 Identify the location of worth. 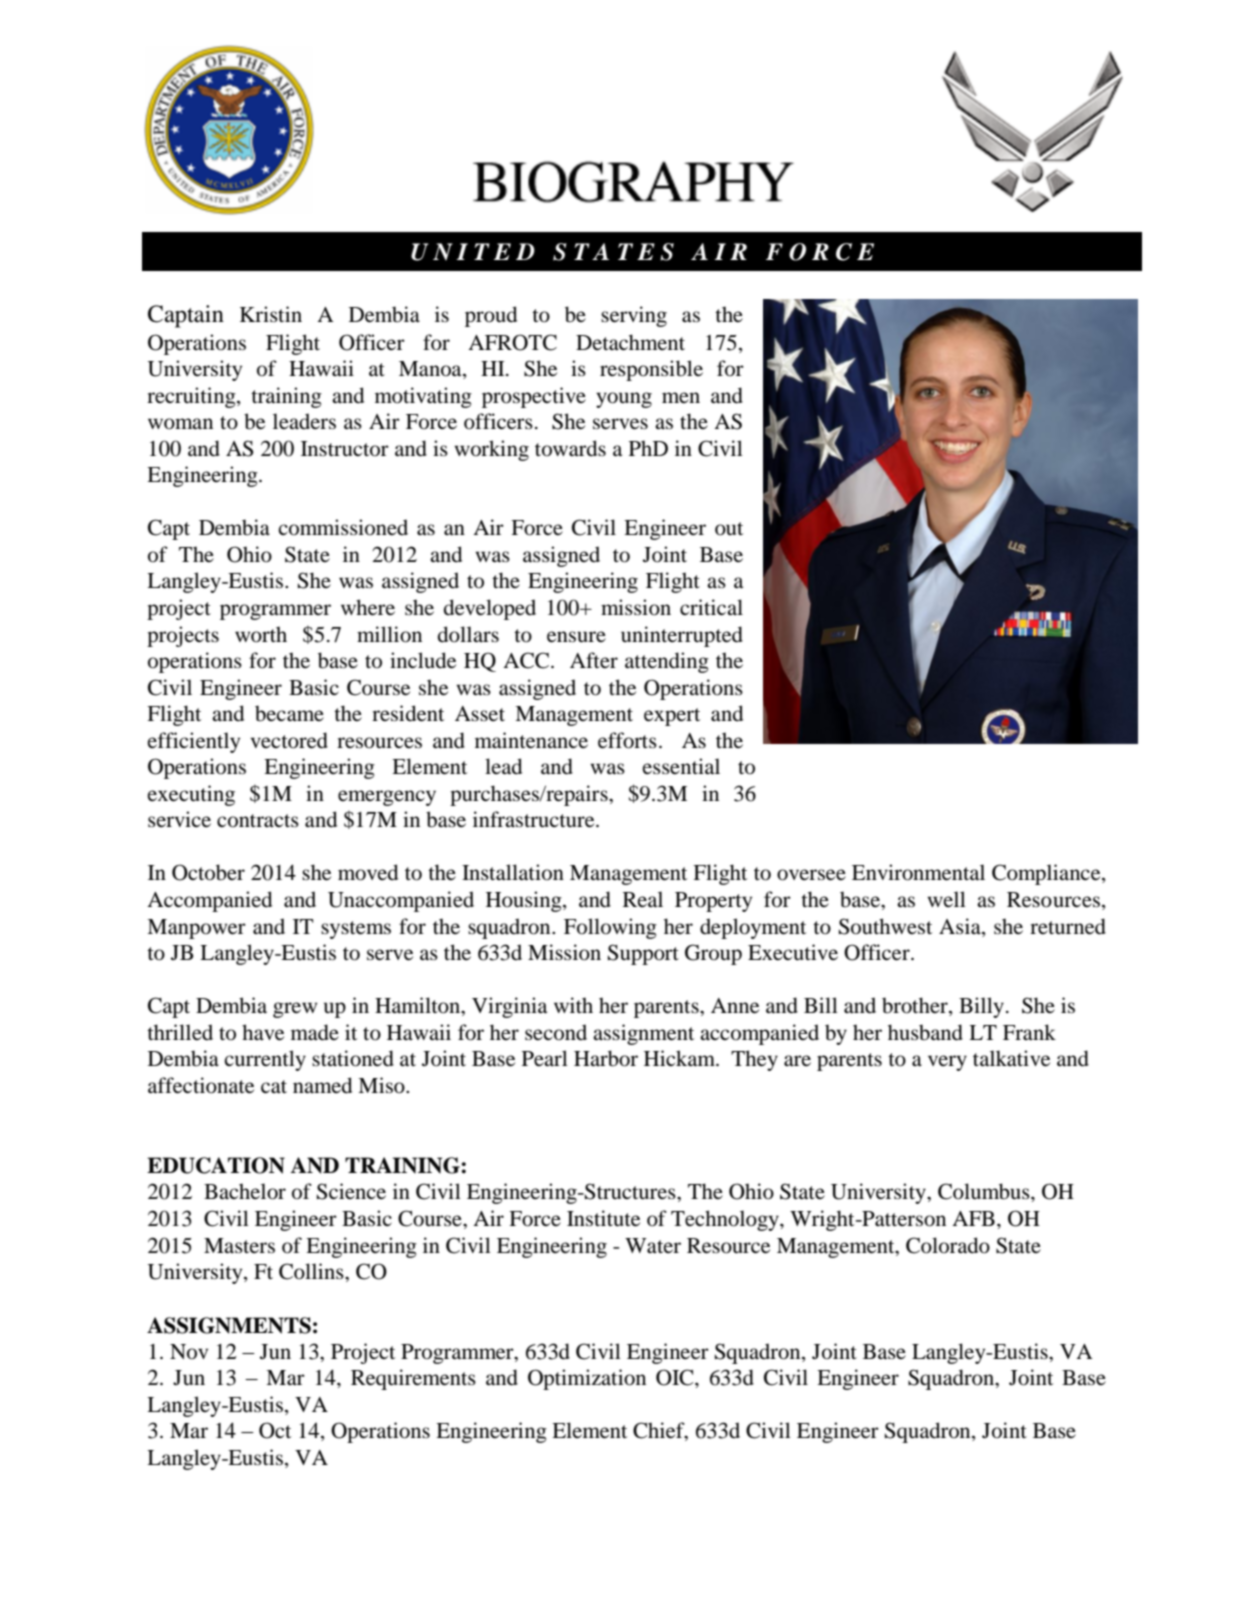
(261, 634).
